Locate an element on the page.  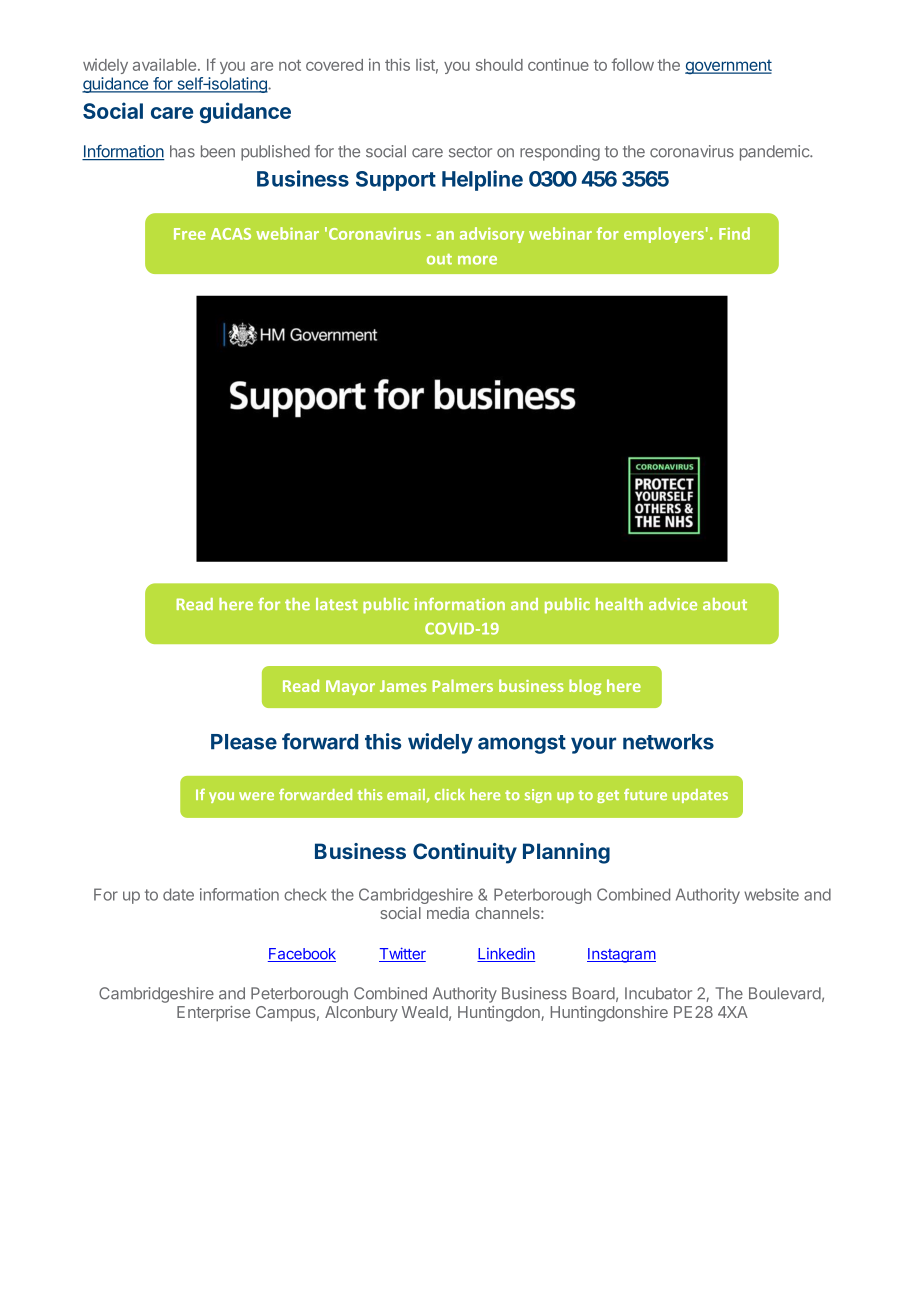
Please is located at coordinates (244, 742).
